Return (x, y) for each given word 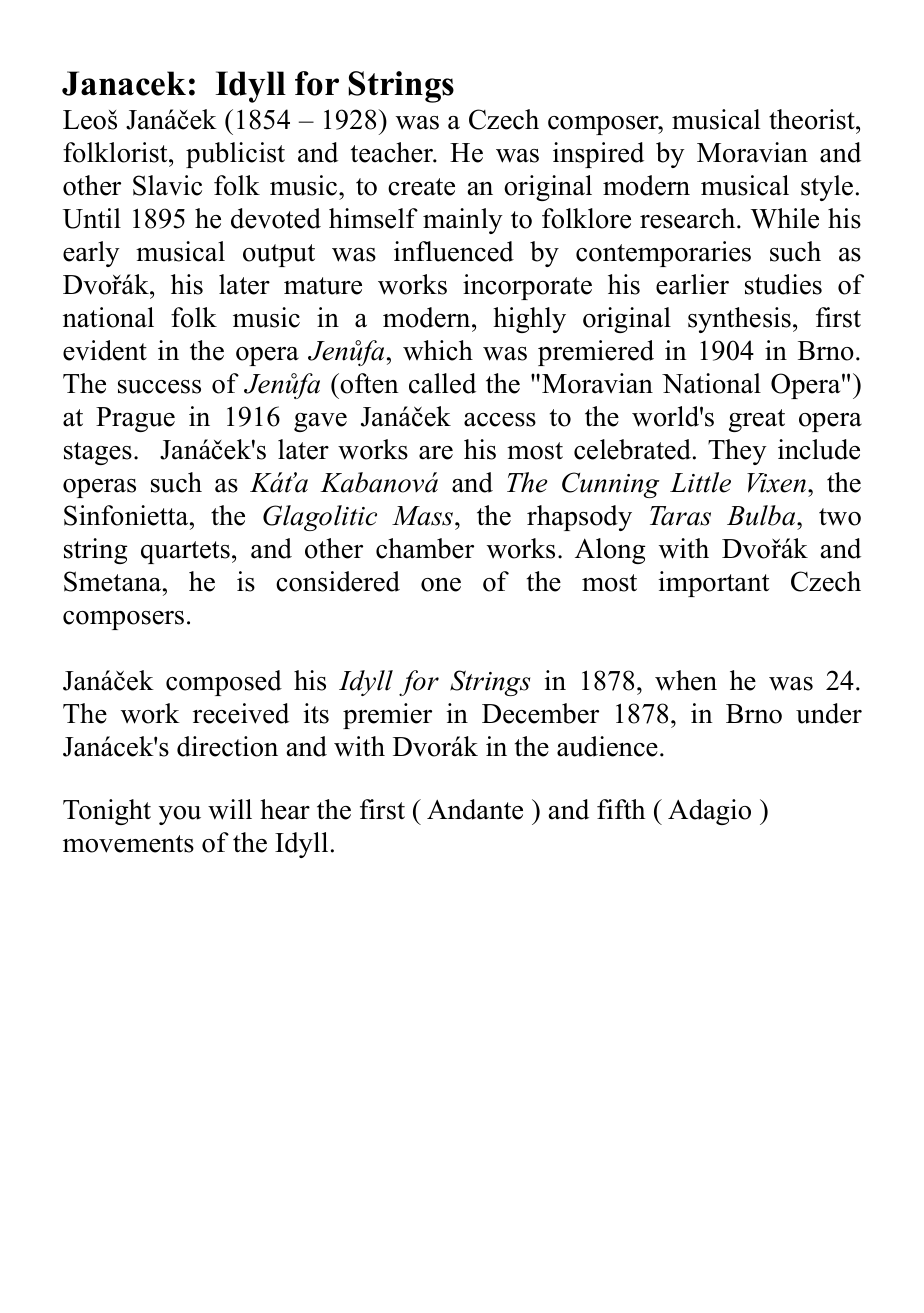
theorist (813, 119)
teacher (393, 152)
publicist (235, 155)
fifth (621, 809)
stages (98, 453)
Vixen (776, 483)
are (436, 453)
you (180, 815)
